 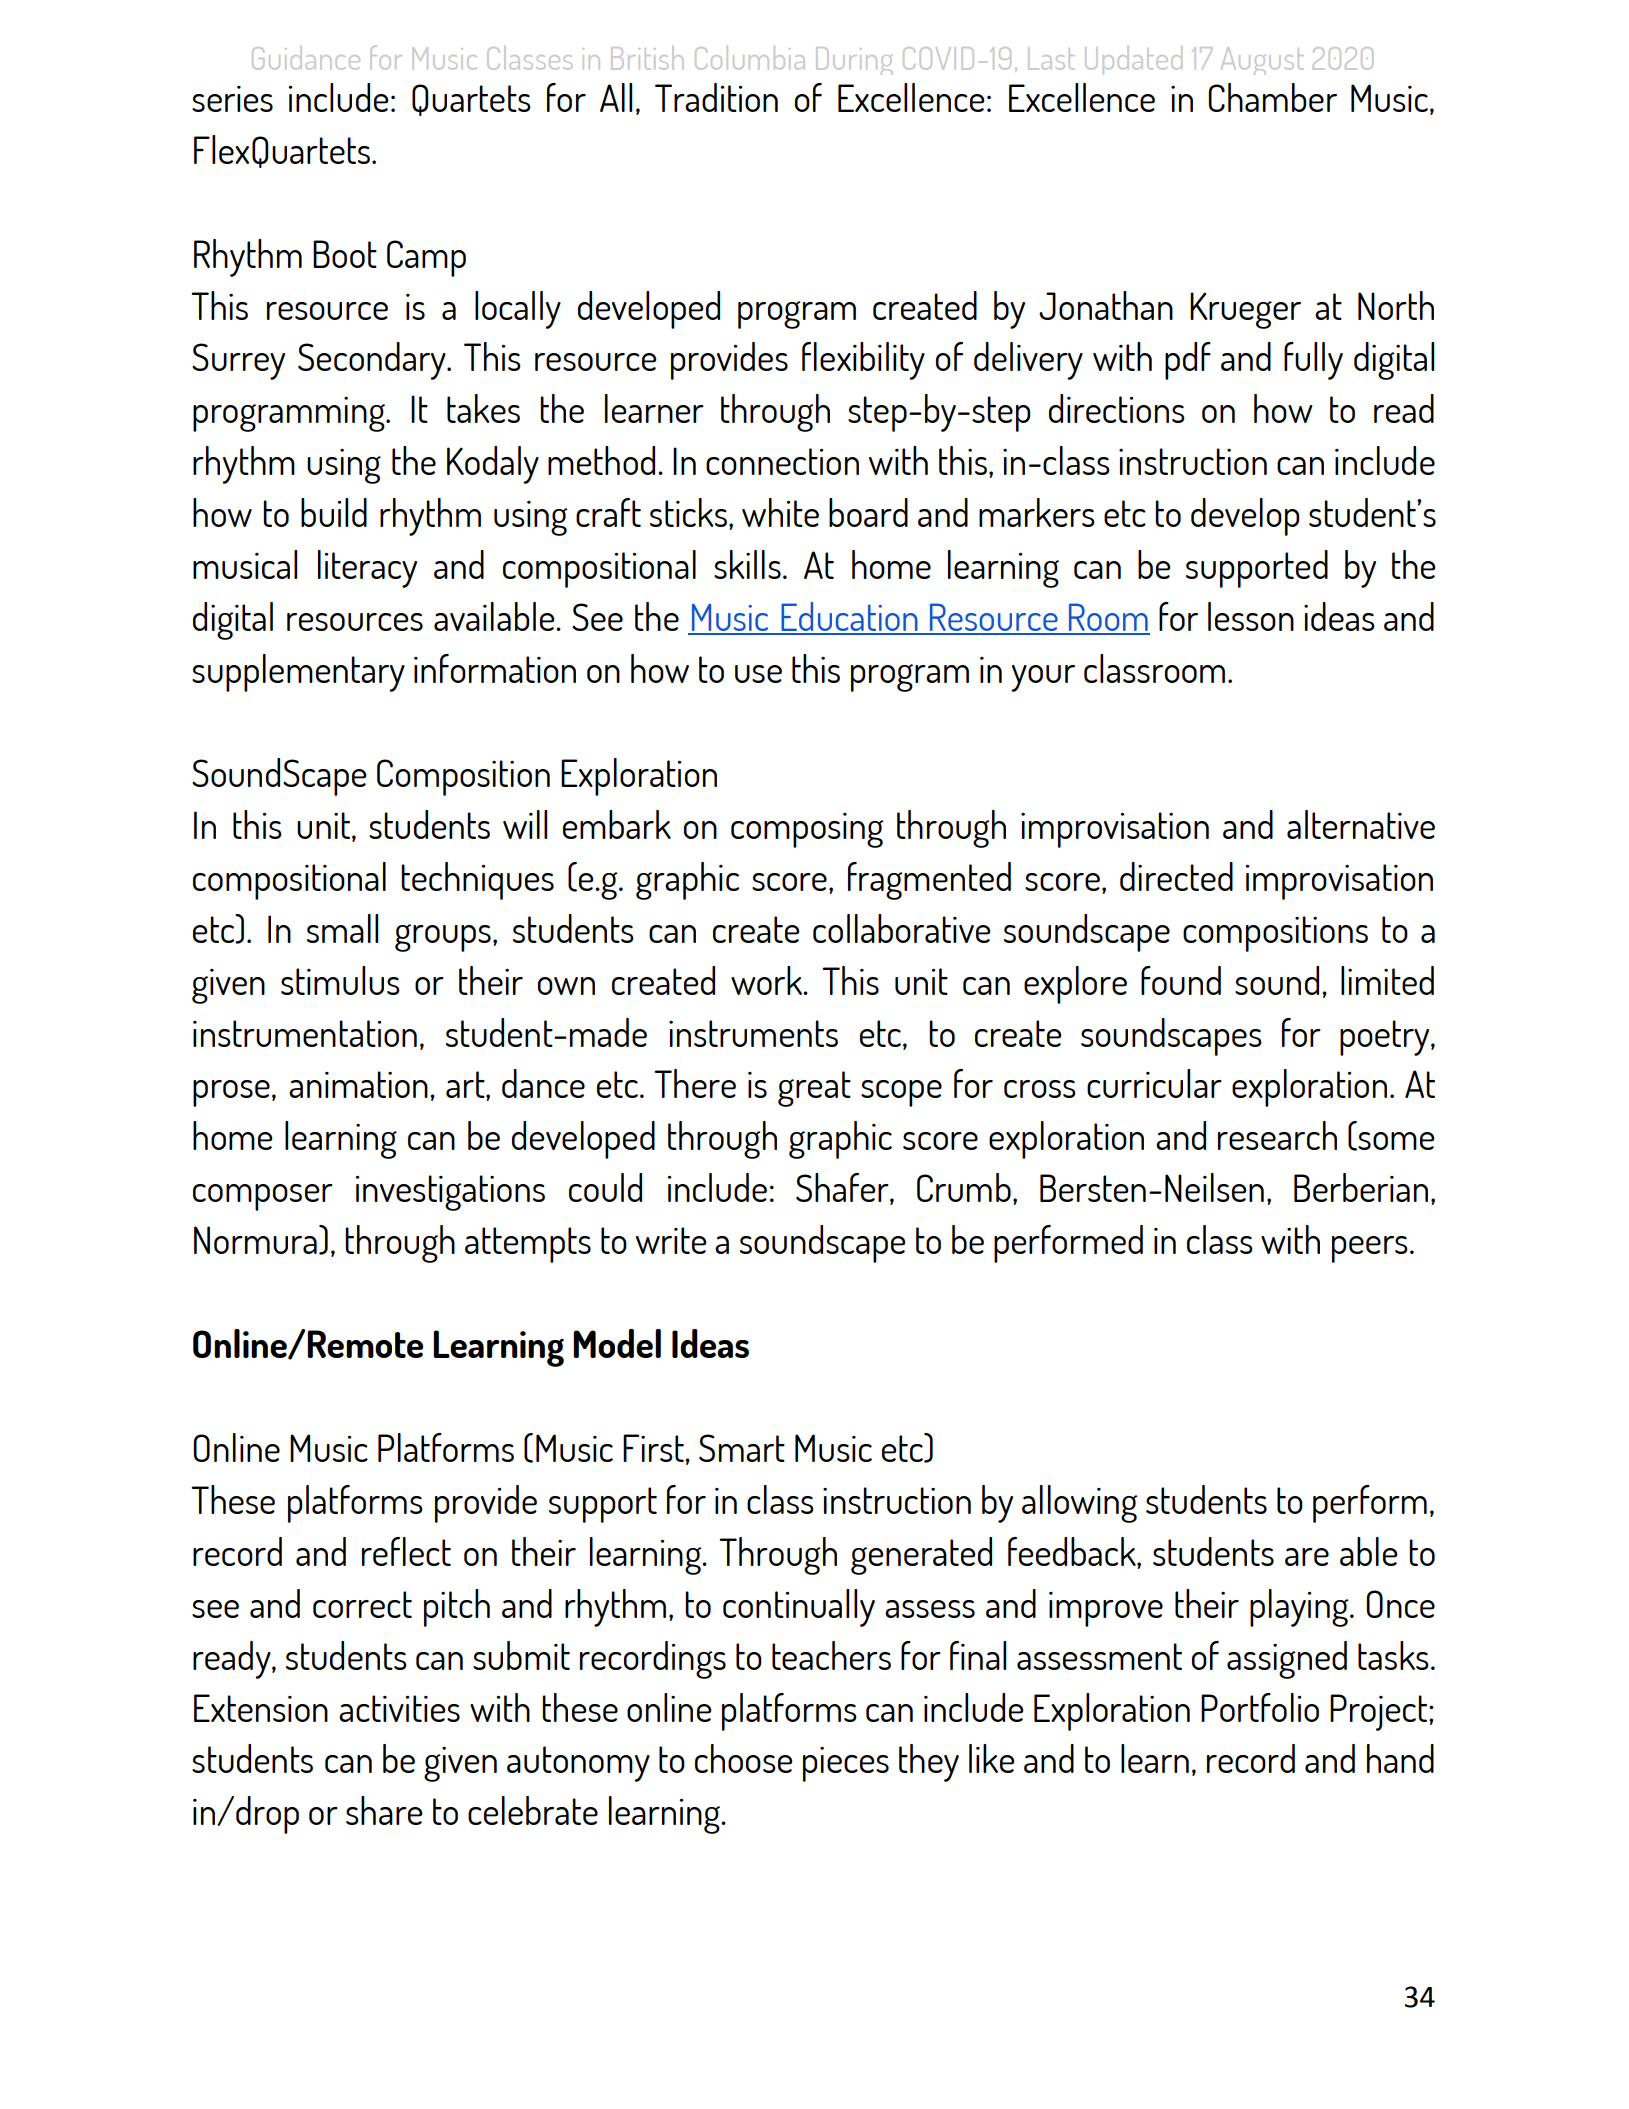 What do you see at coordinates (742, 1448) in the image?
I see `Smart` at bounding box center [742, 1448].
